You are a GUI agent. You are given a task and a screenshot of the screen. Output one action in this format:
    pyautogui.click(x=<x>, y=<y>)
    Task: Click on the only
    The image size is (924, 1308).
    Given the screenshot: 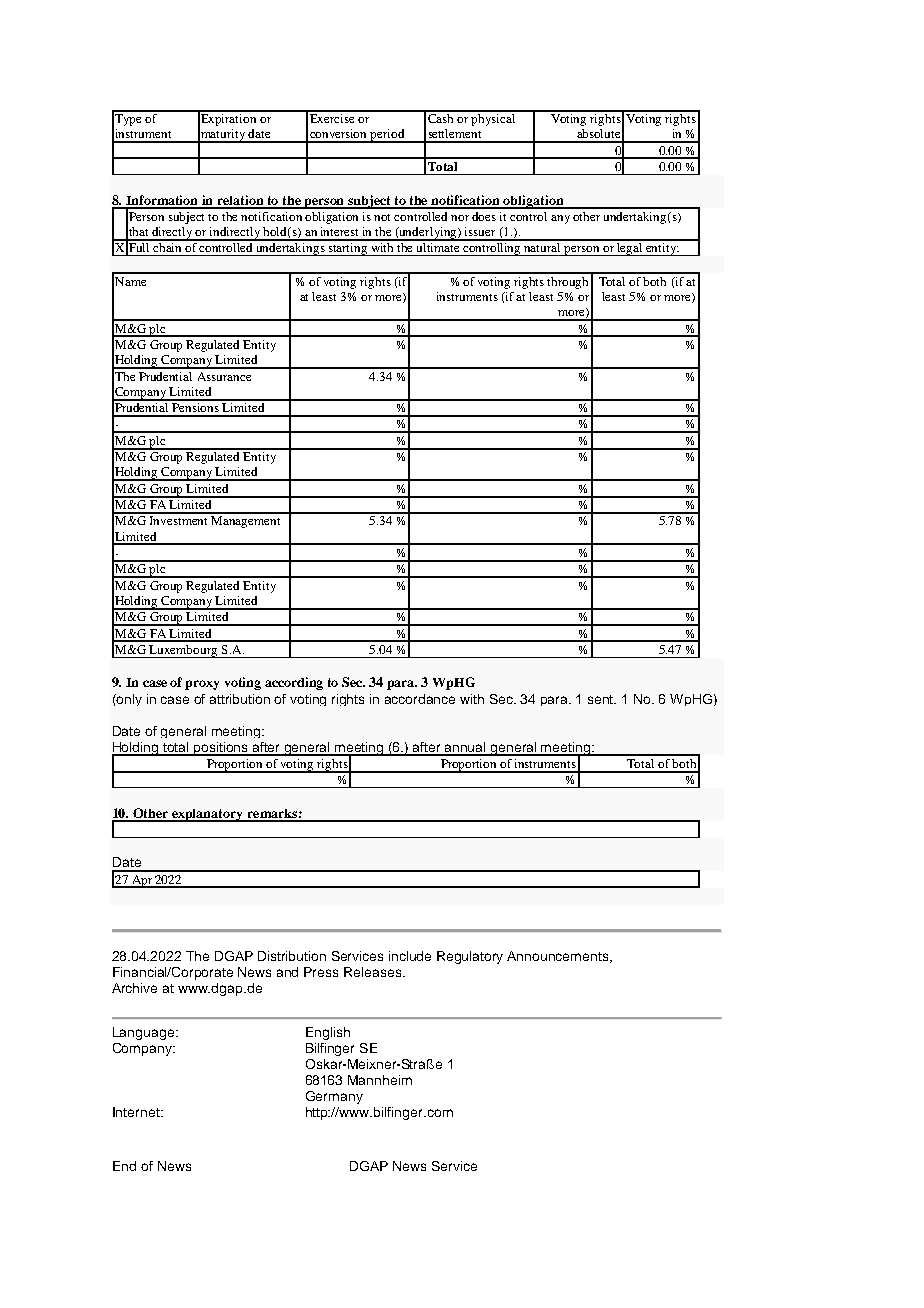 What is the action you would take?
    pyautogui.click(x=128, y=700)
